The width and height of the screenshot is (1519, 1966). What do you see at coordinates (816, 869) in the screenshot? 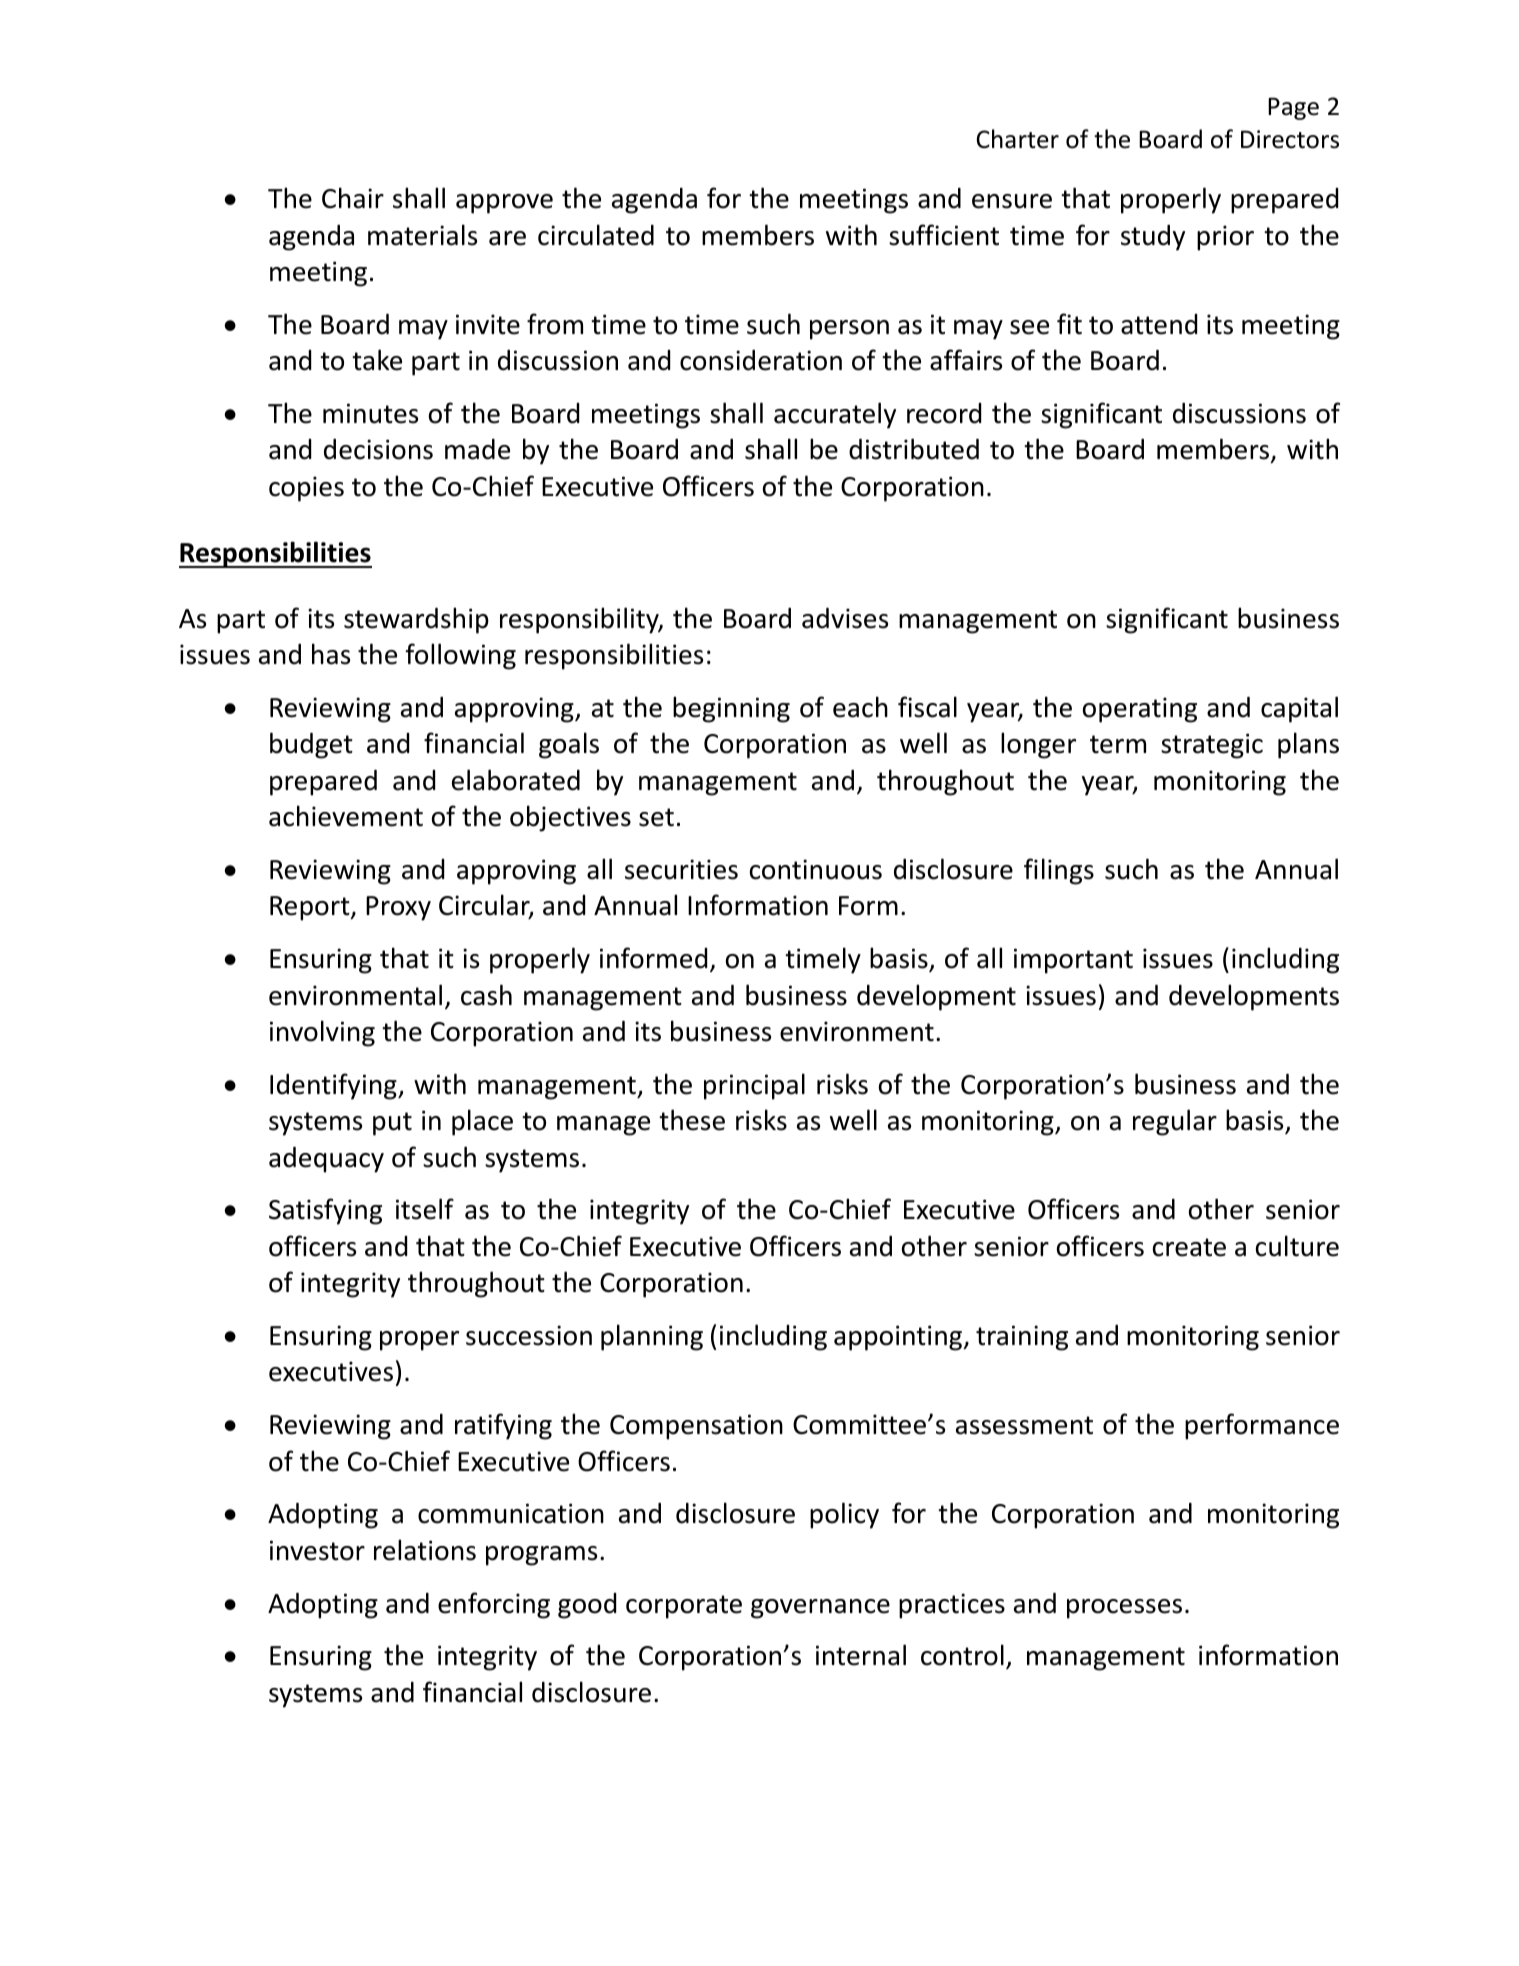
I see `continuous` at bounding box center [816, 869].
